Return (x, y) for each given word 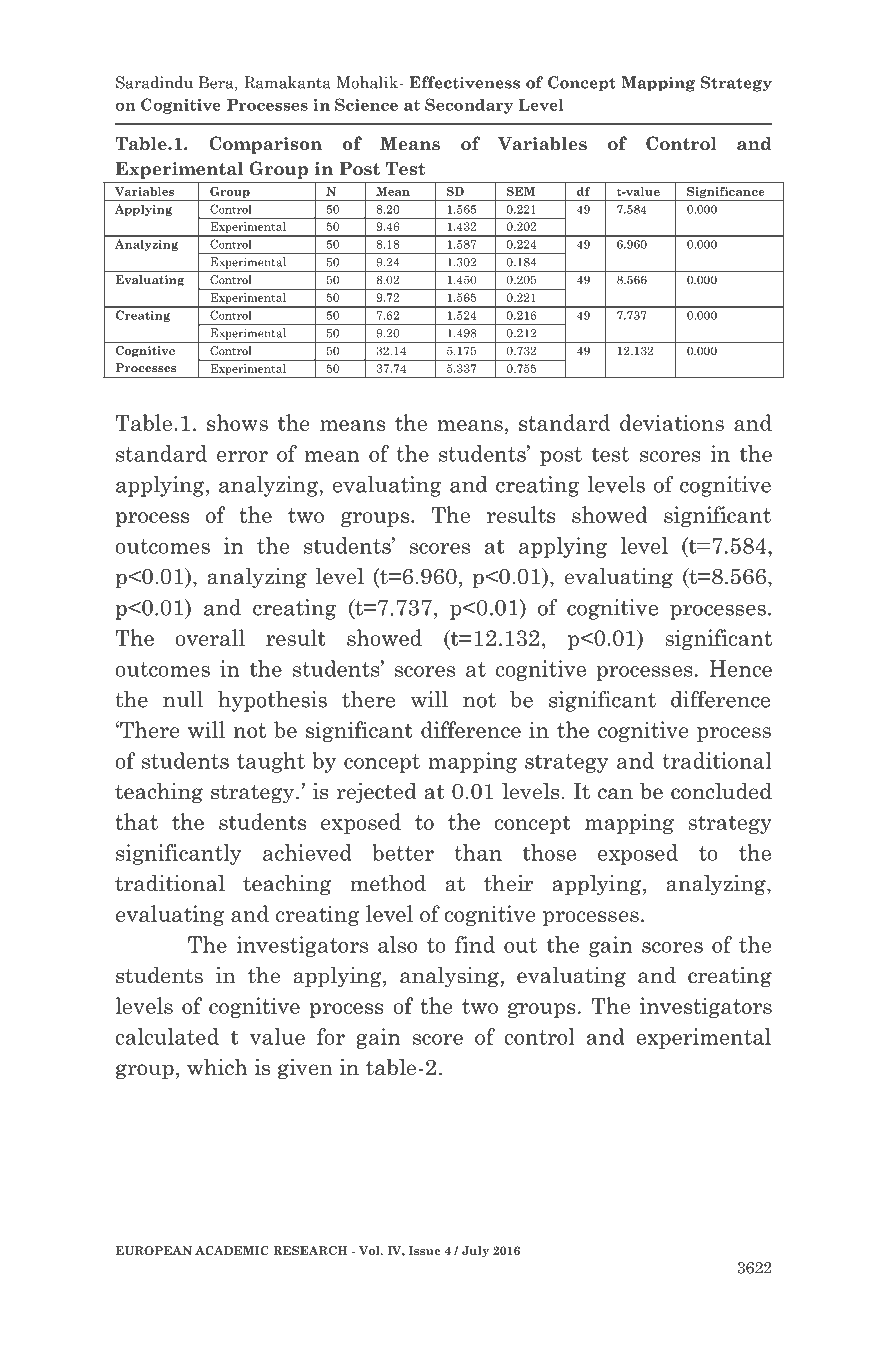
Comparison (265, 145)
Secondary (469, 106)
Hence (740, 668)
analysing (449, 977)
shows (237, 422)
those (549, 852)
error (242, 456)
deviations (672, 422)
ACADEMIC (232, 1250)
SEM (521, 191)
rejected (376, 793)
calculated (167, 1036)
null (183, 699)
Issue (425, 1250)
